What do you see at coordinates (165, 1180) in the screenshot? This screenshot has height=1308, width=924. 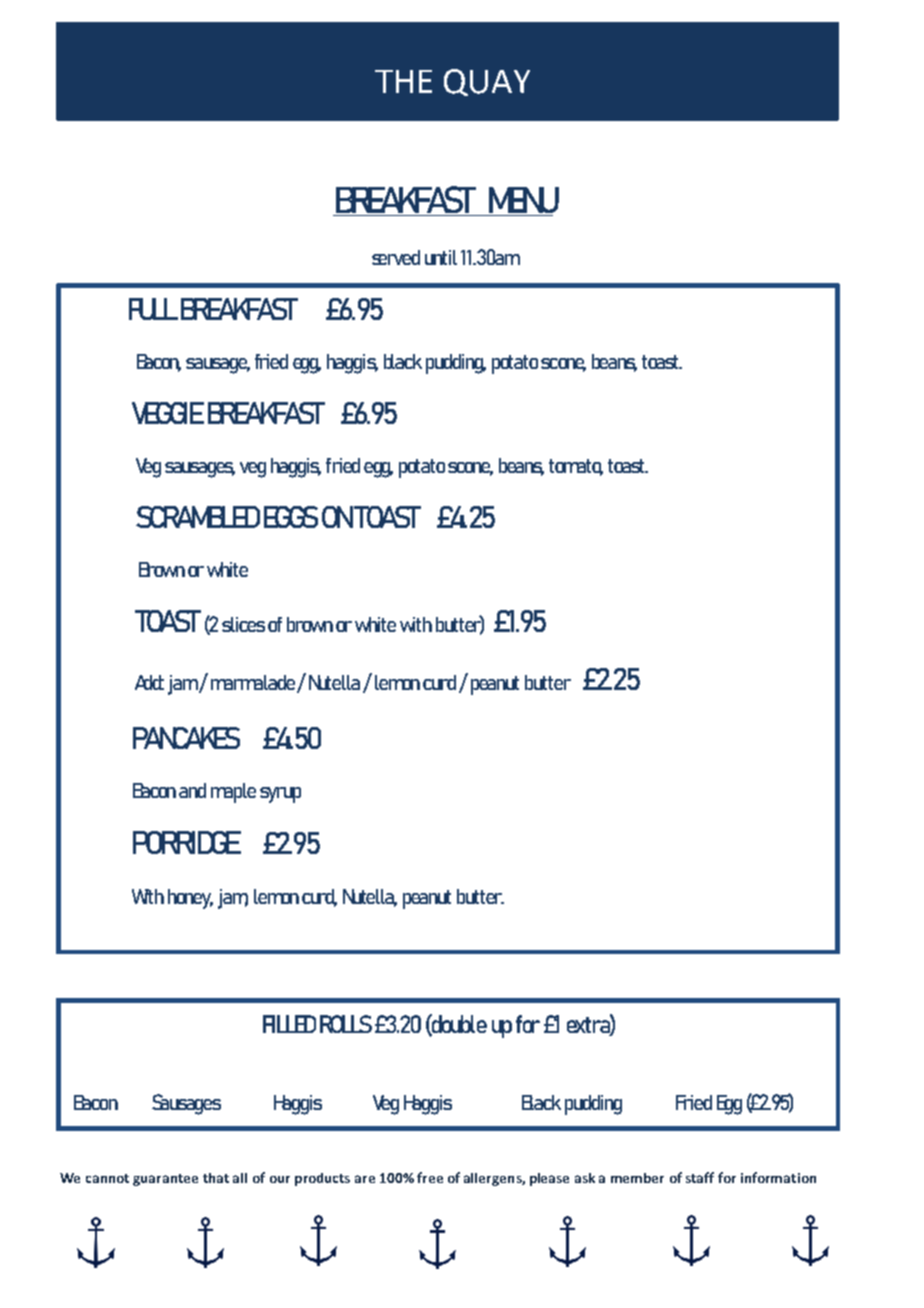 I see `guarantee` at bounding box center [165, 1180].
